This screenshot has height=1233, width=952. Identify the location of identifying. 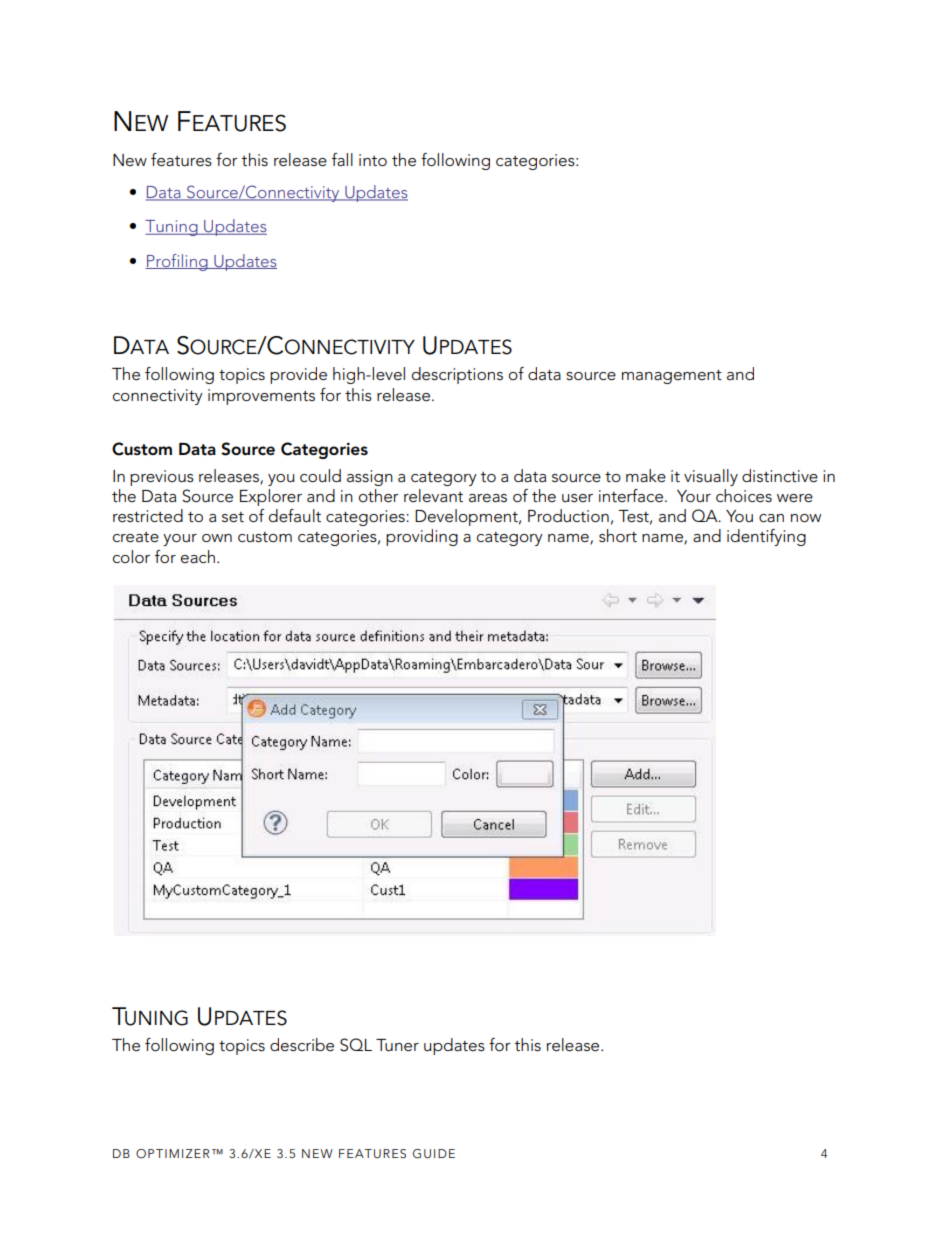
(766, 537).
